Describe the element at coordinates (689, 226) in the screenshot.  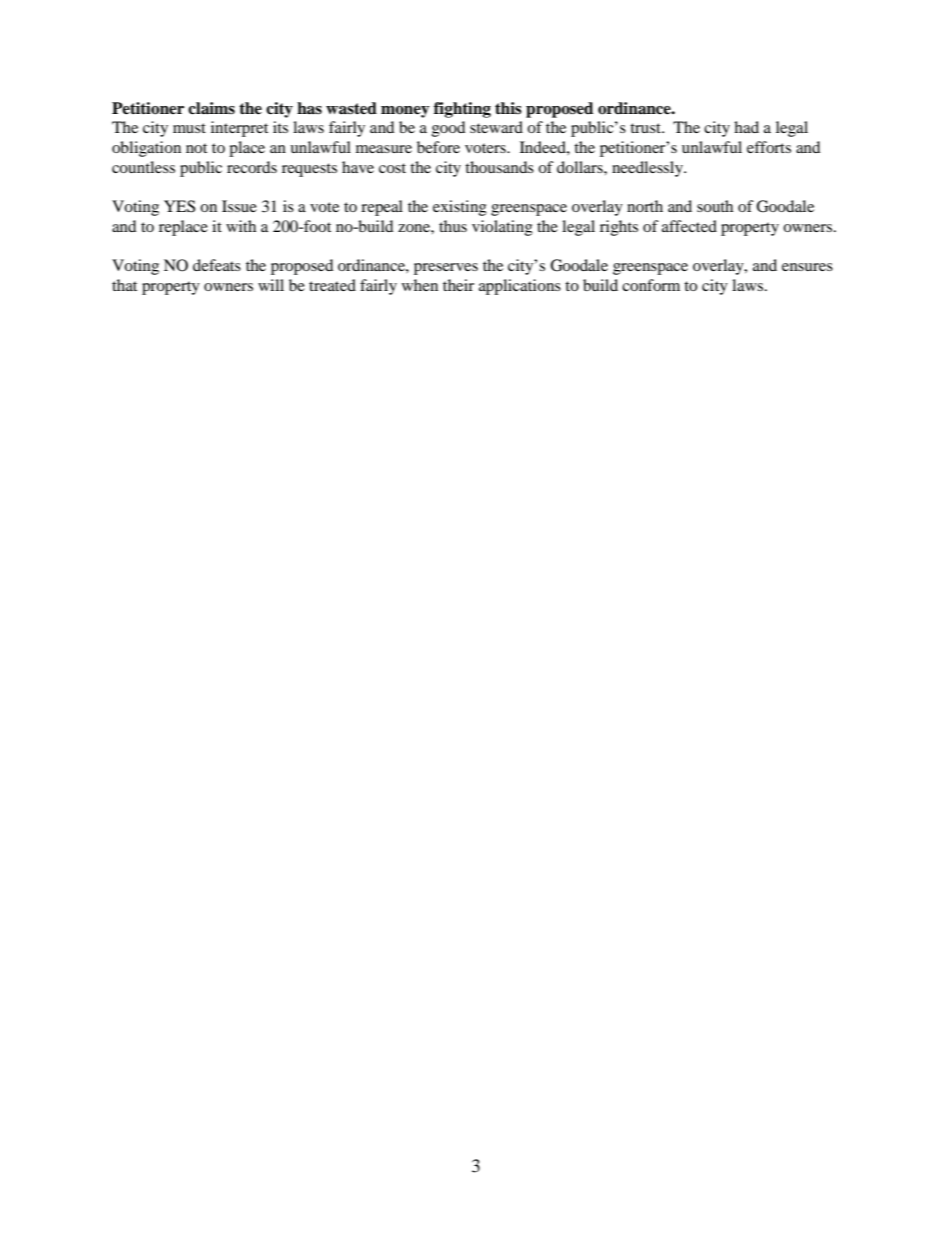
I see `affected` at that location.
